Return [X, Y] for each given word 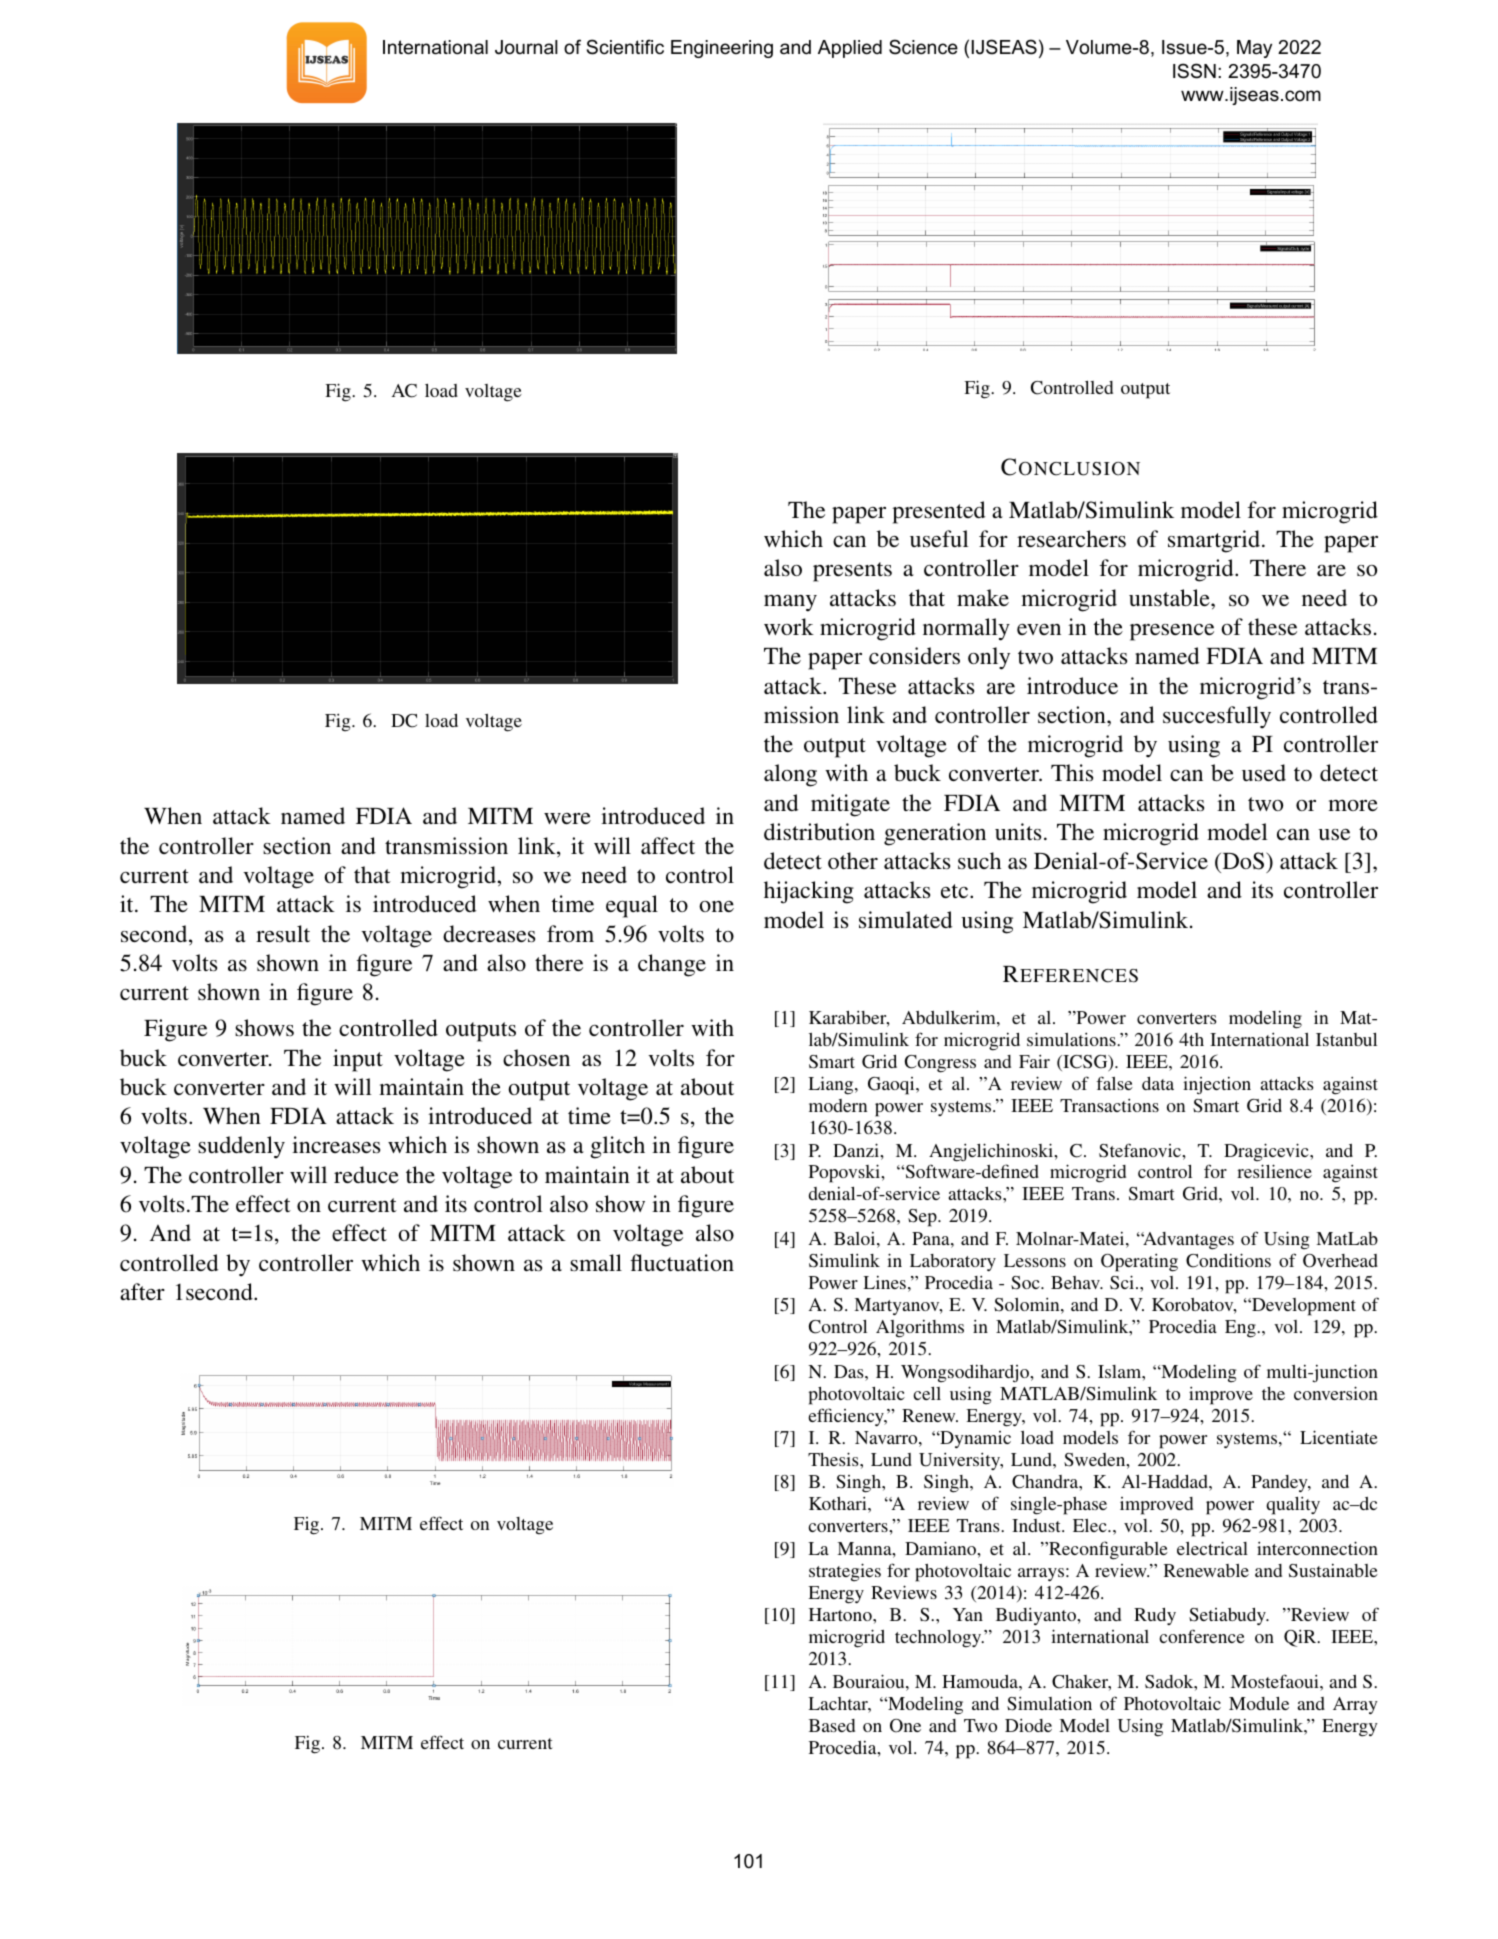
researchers [1071, 538]
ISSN [1194, 71]
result [283, 933]
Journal [526, 47]
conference [1202, 1636]
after [142, 1291]
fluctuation [682, 1262]
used [1264, 772]
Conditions [1228, 1260]
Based [832, 1725]
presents [852, 572]
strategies [845, 1572]
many [790, 603]
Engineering [722, 49]
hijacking [809, 892]
